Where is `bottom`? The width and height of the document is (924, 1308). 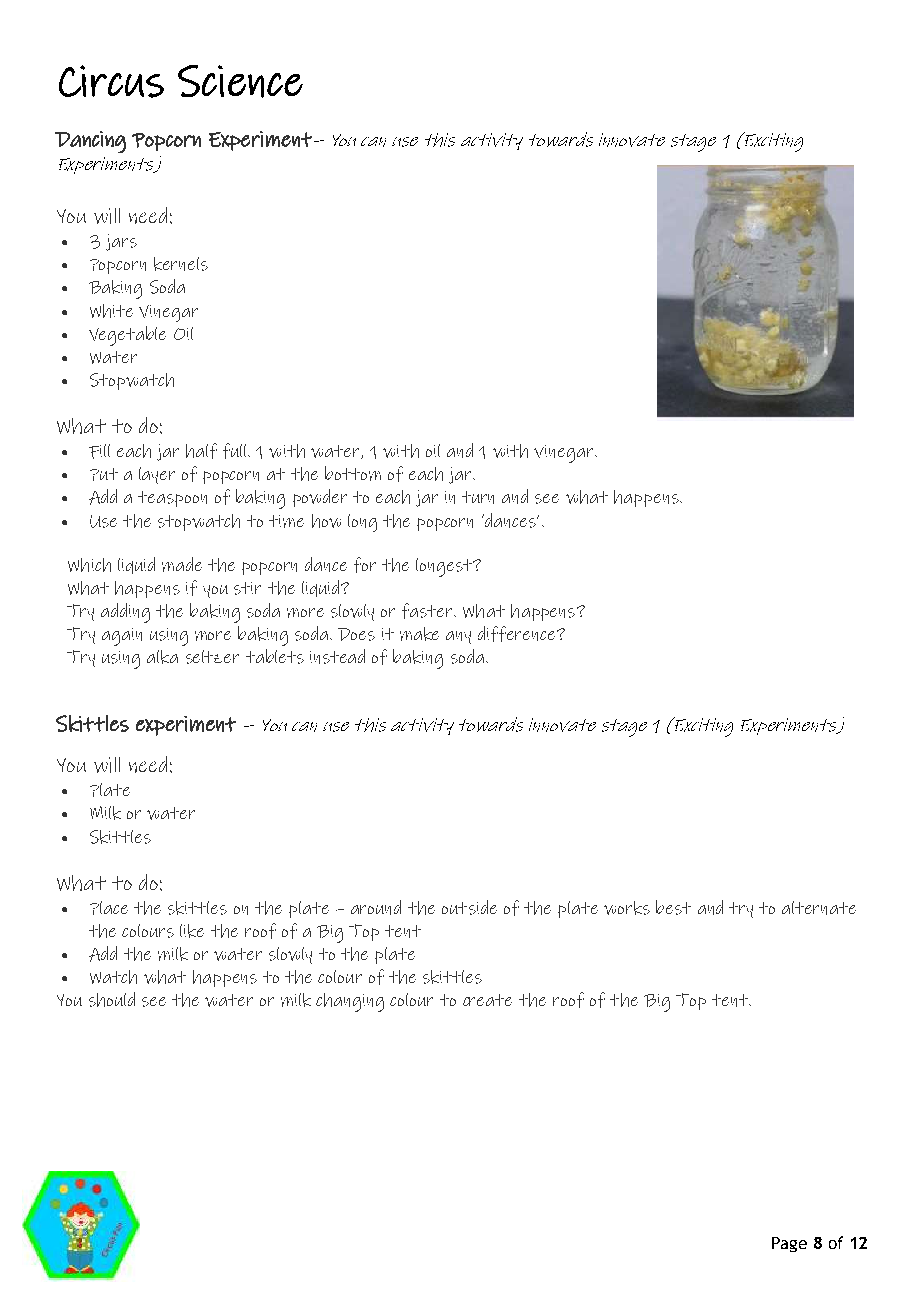 bottom is located at coordinates (353, 473).
